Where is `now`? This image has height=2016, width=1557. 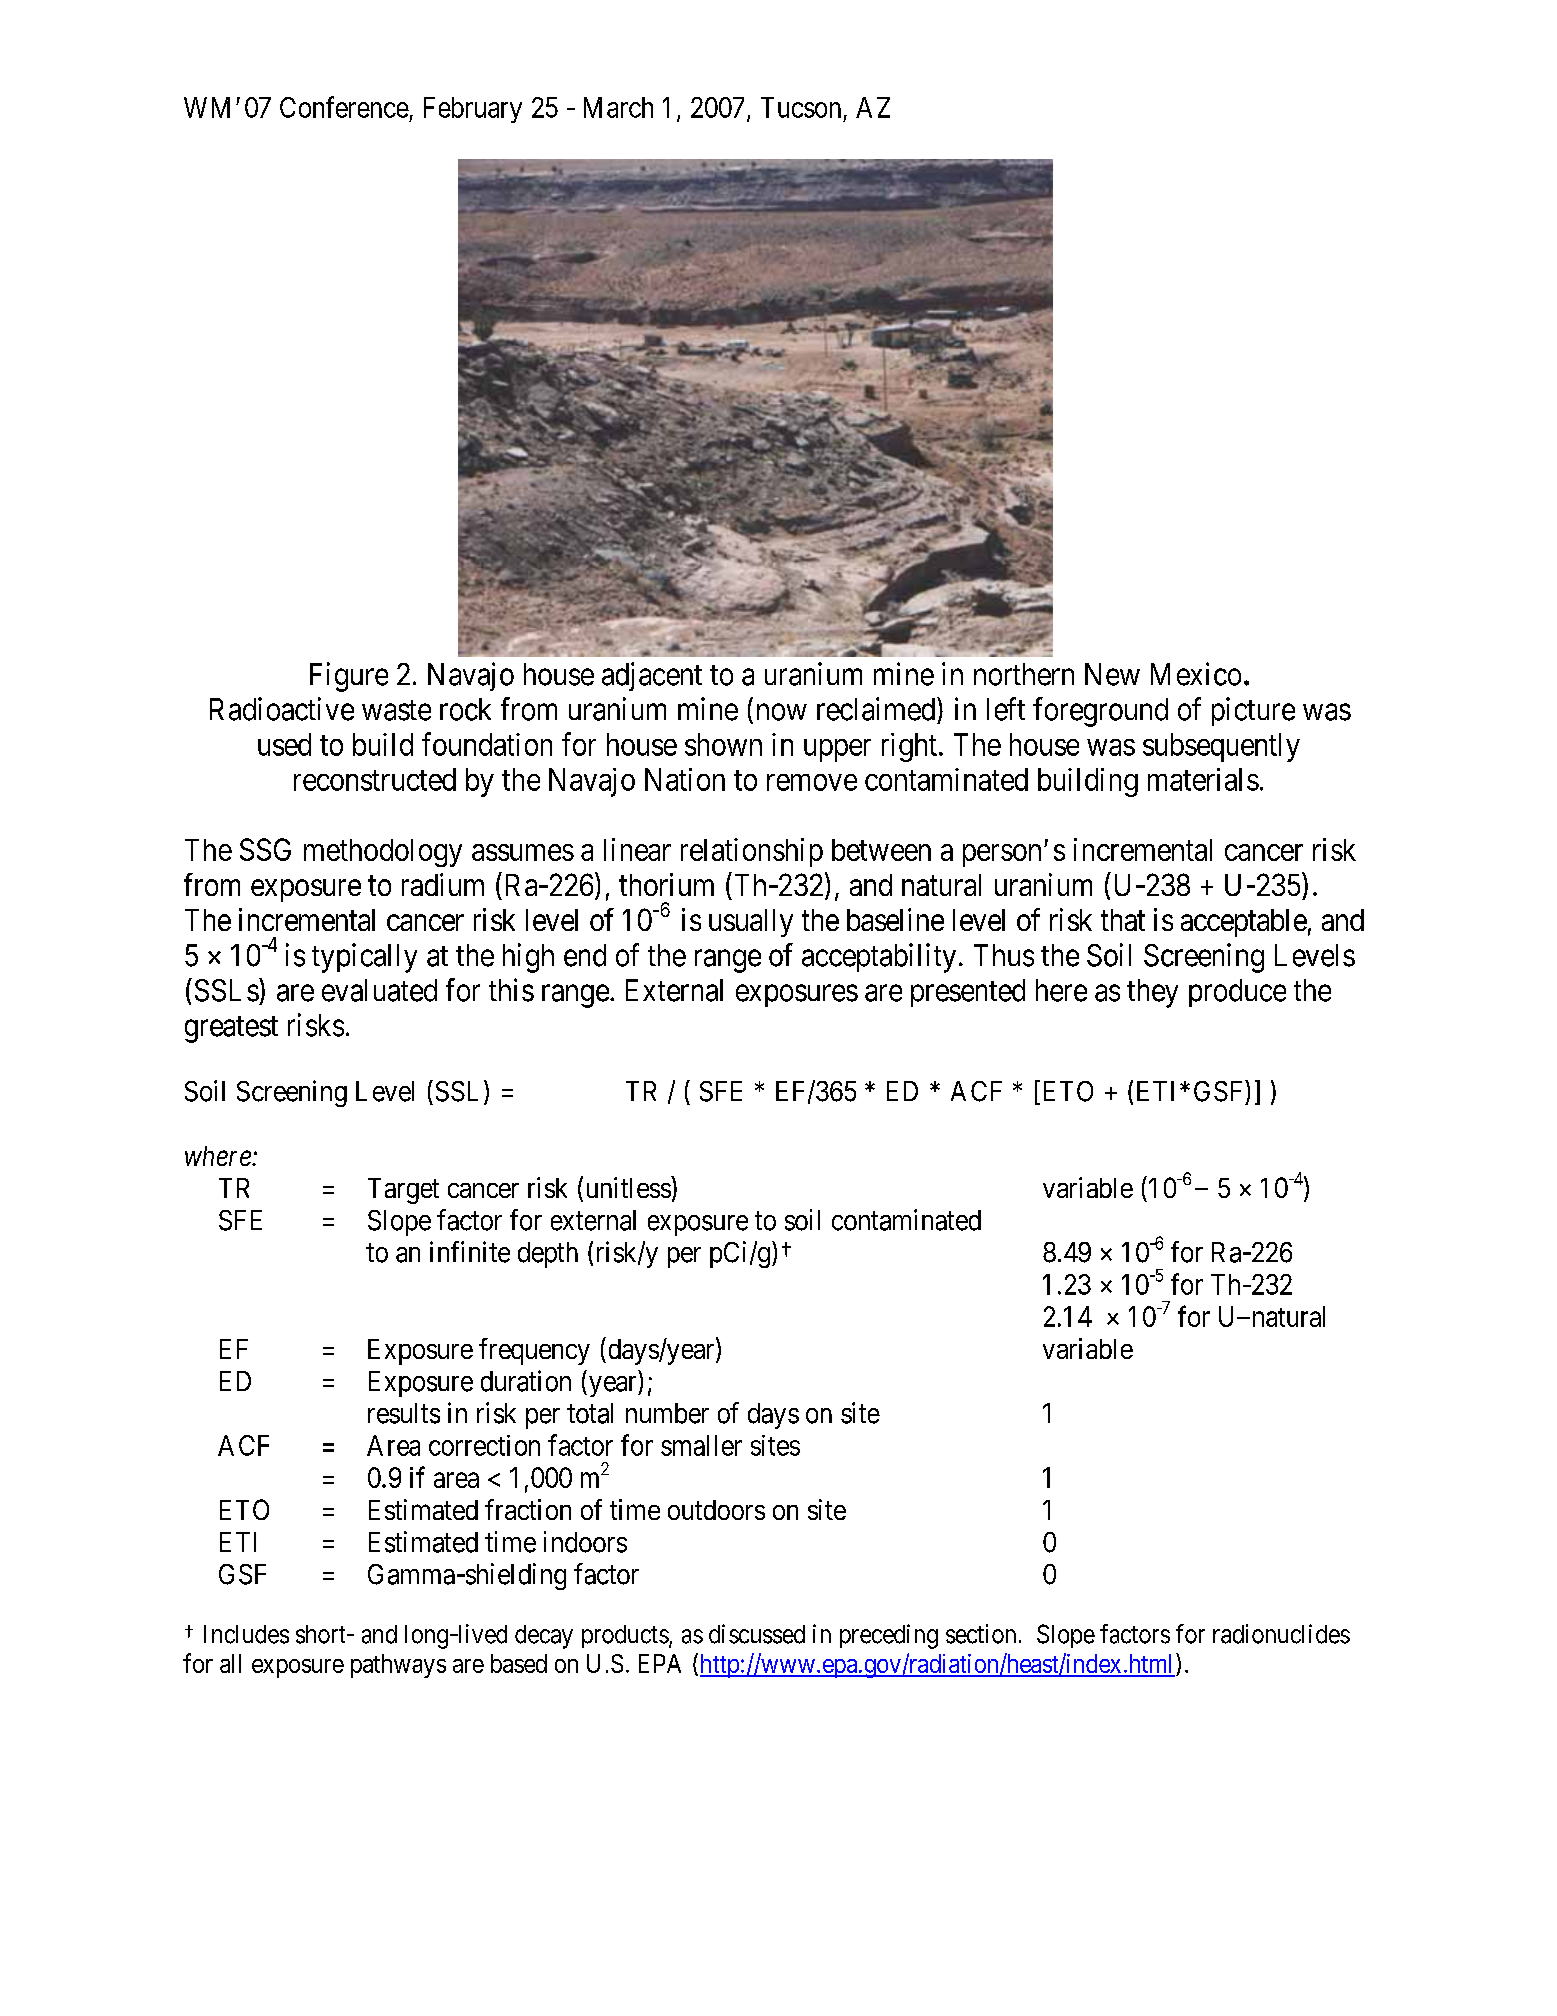
now is located at coordinates (782, 712).
